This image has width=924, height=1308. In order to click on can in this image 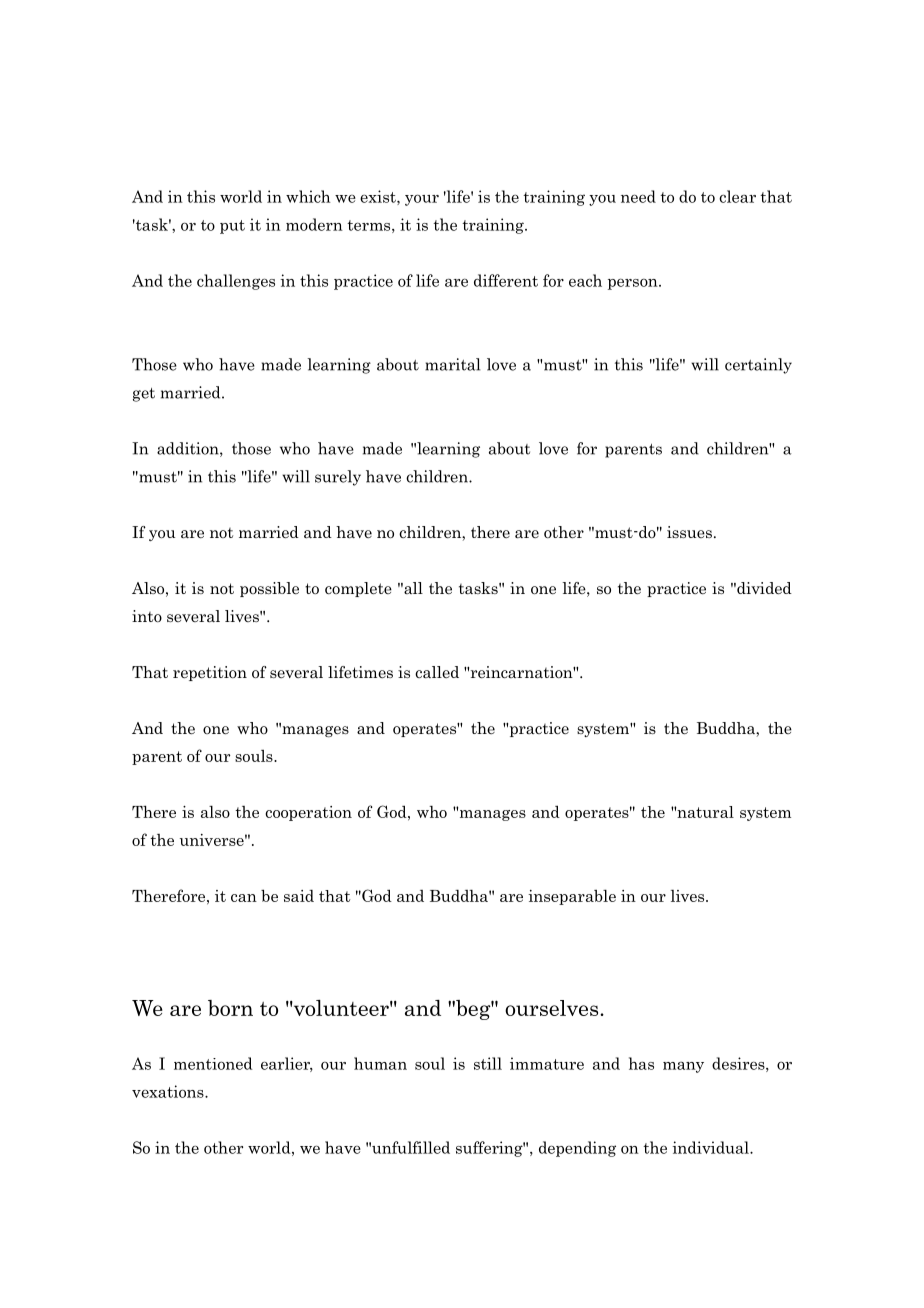, I will do `click(244, 898)`.
